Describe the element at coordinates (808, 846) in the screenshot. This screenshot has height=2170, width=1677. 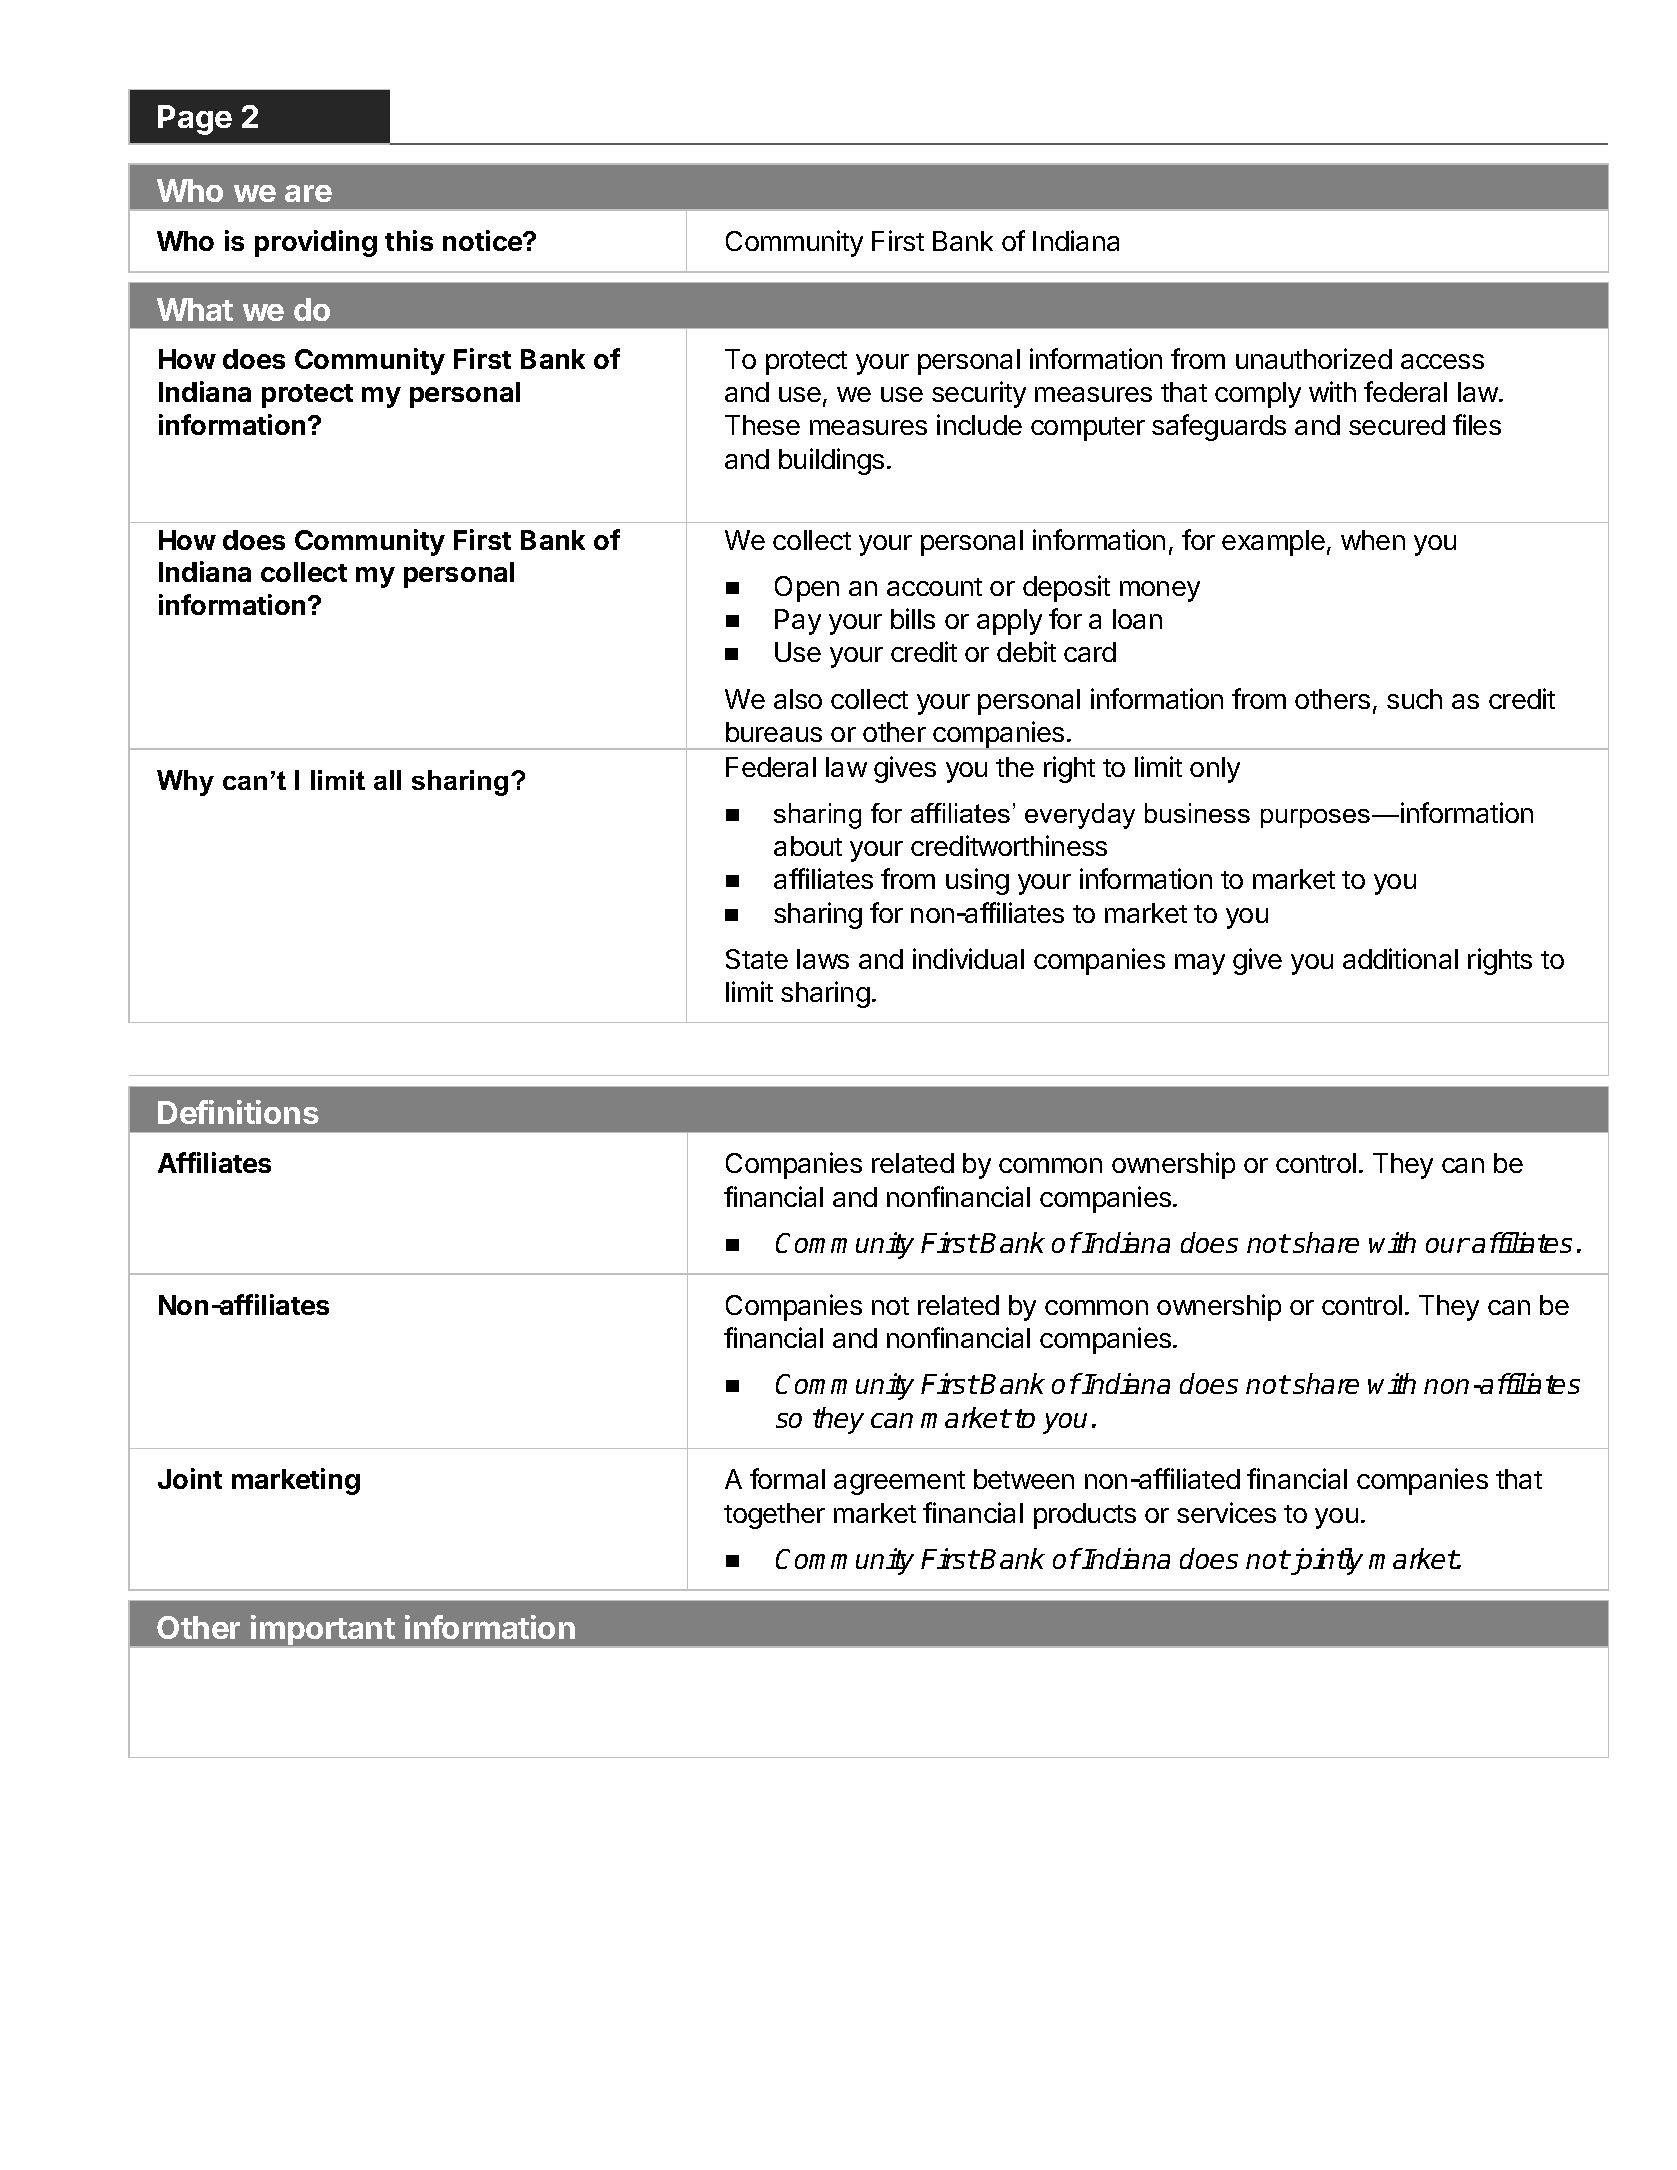
I see `about` at that location.
